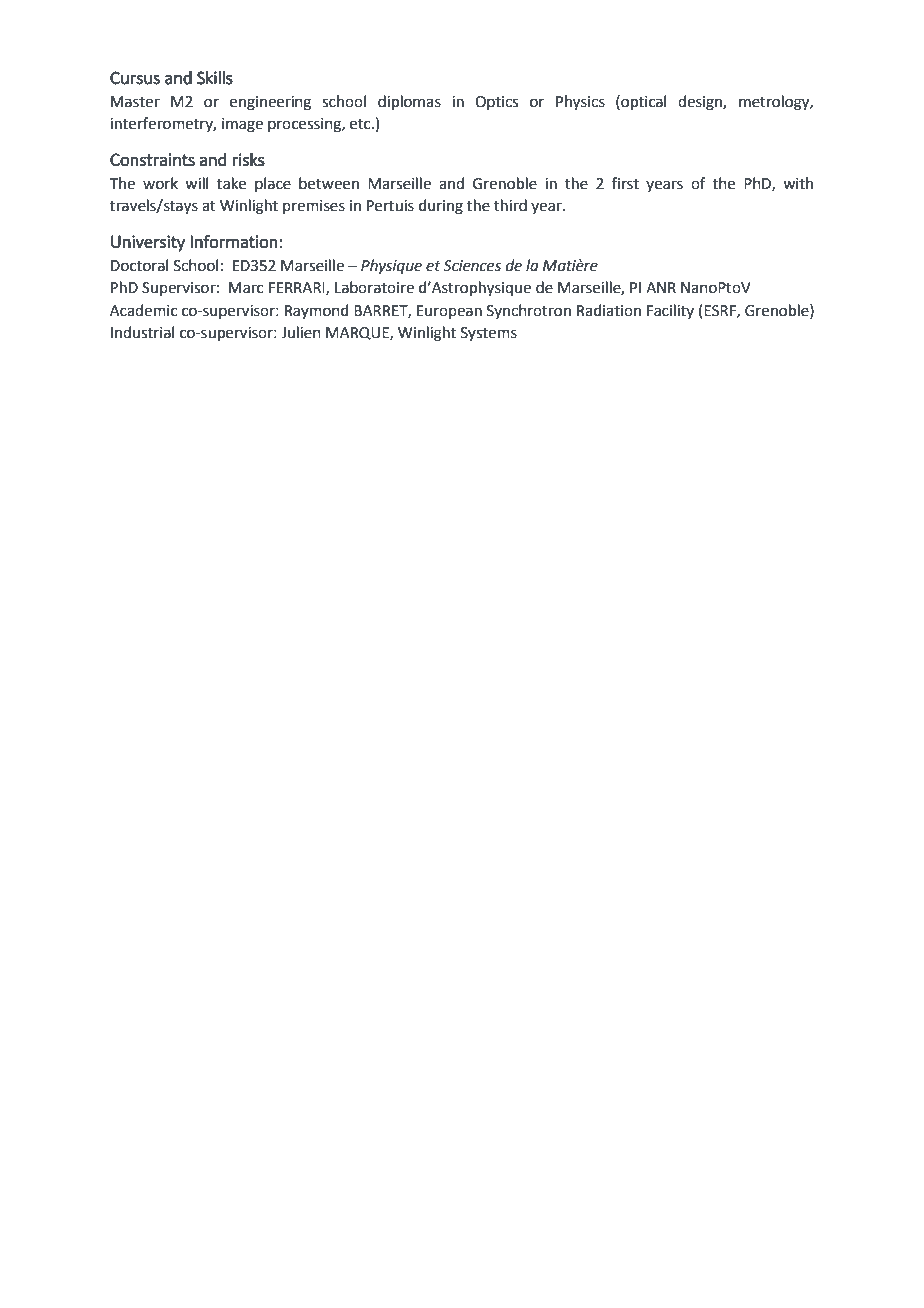 This document has height=1308, width=924. I want to click on Skills, so click(215, 77).
